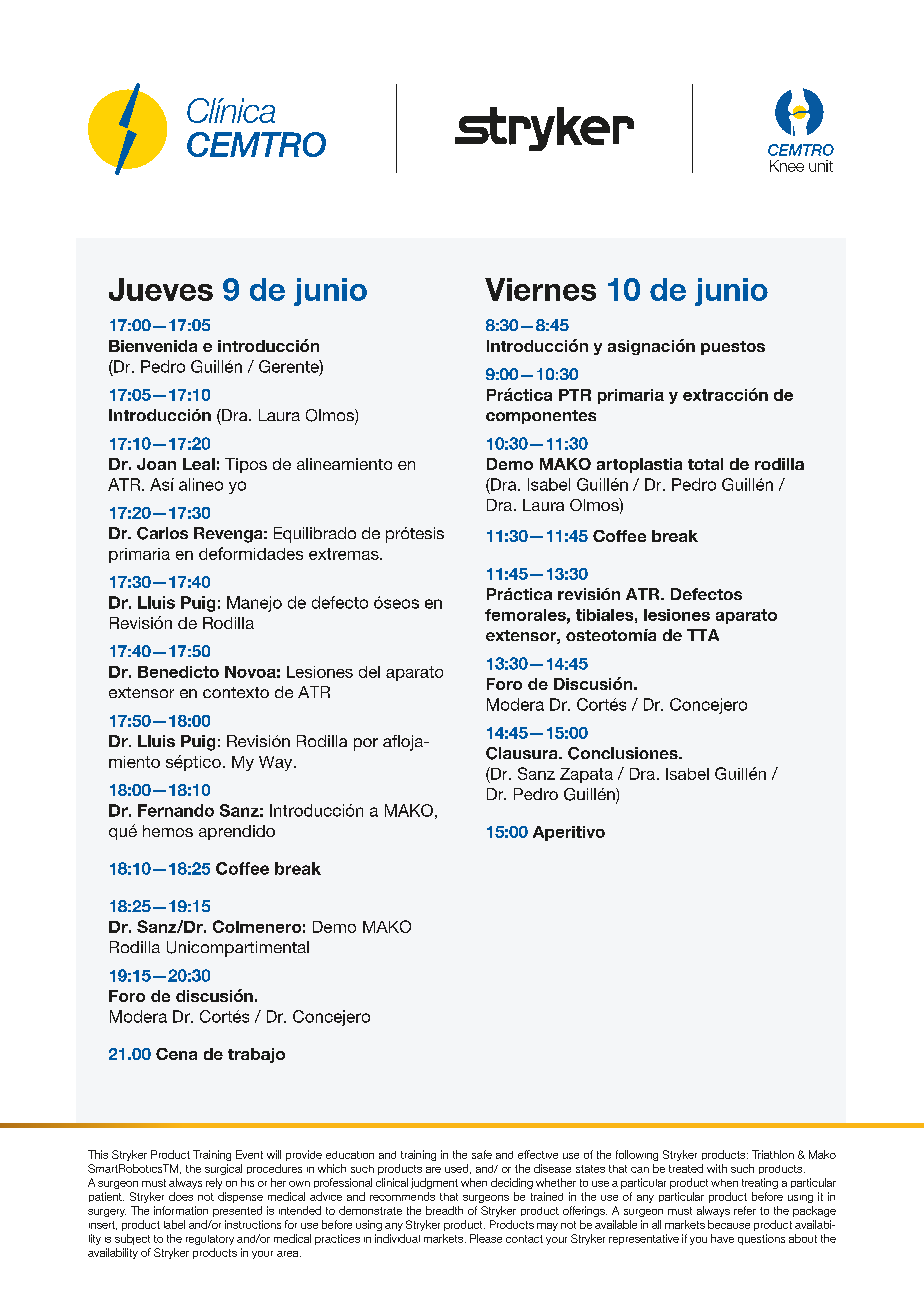 This screenshot has width=924, height=1308. What do you see at coordinates (717, 1168) in the screenshot?
I see `with` at bounding box center [717, 1168].
